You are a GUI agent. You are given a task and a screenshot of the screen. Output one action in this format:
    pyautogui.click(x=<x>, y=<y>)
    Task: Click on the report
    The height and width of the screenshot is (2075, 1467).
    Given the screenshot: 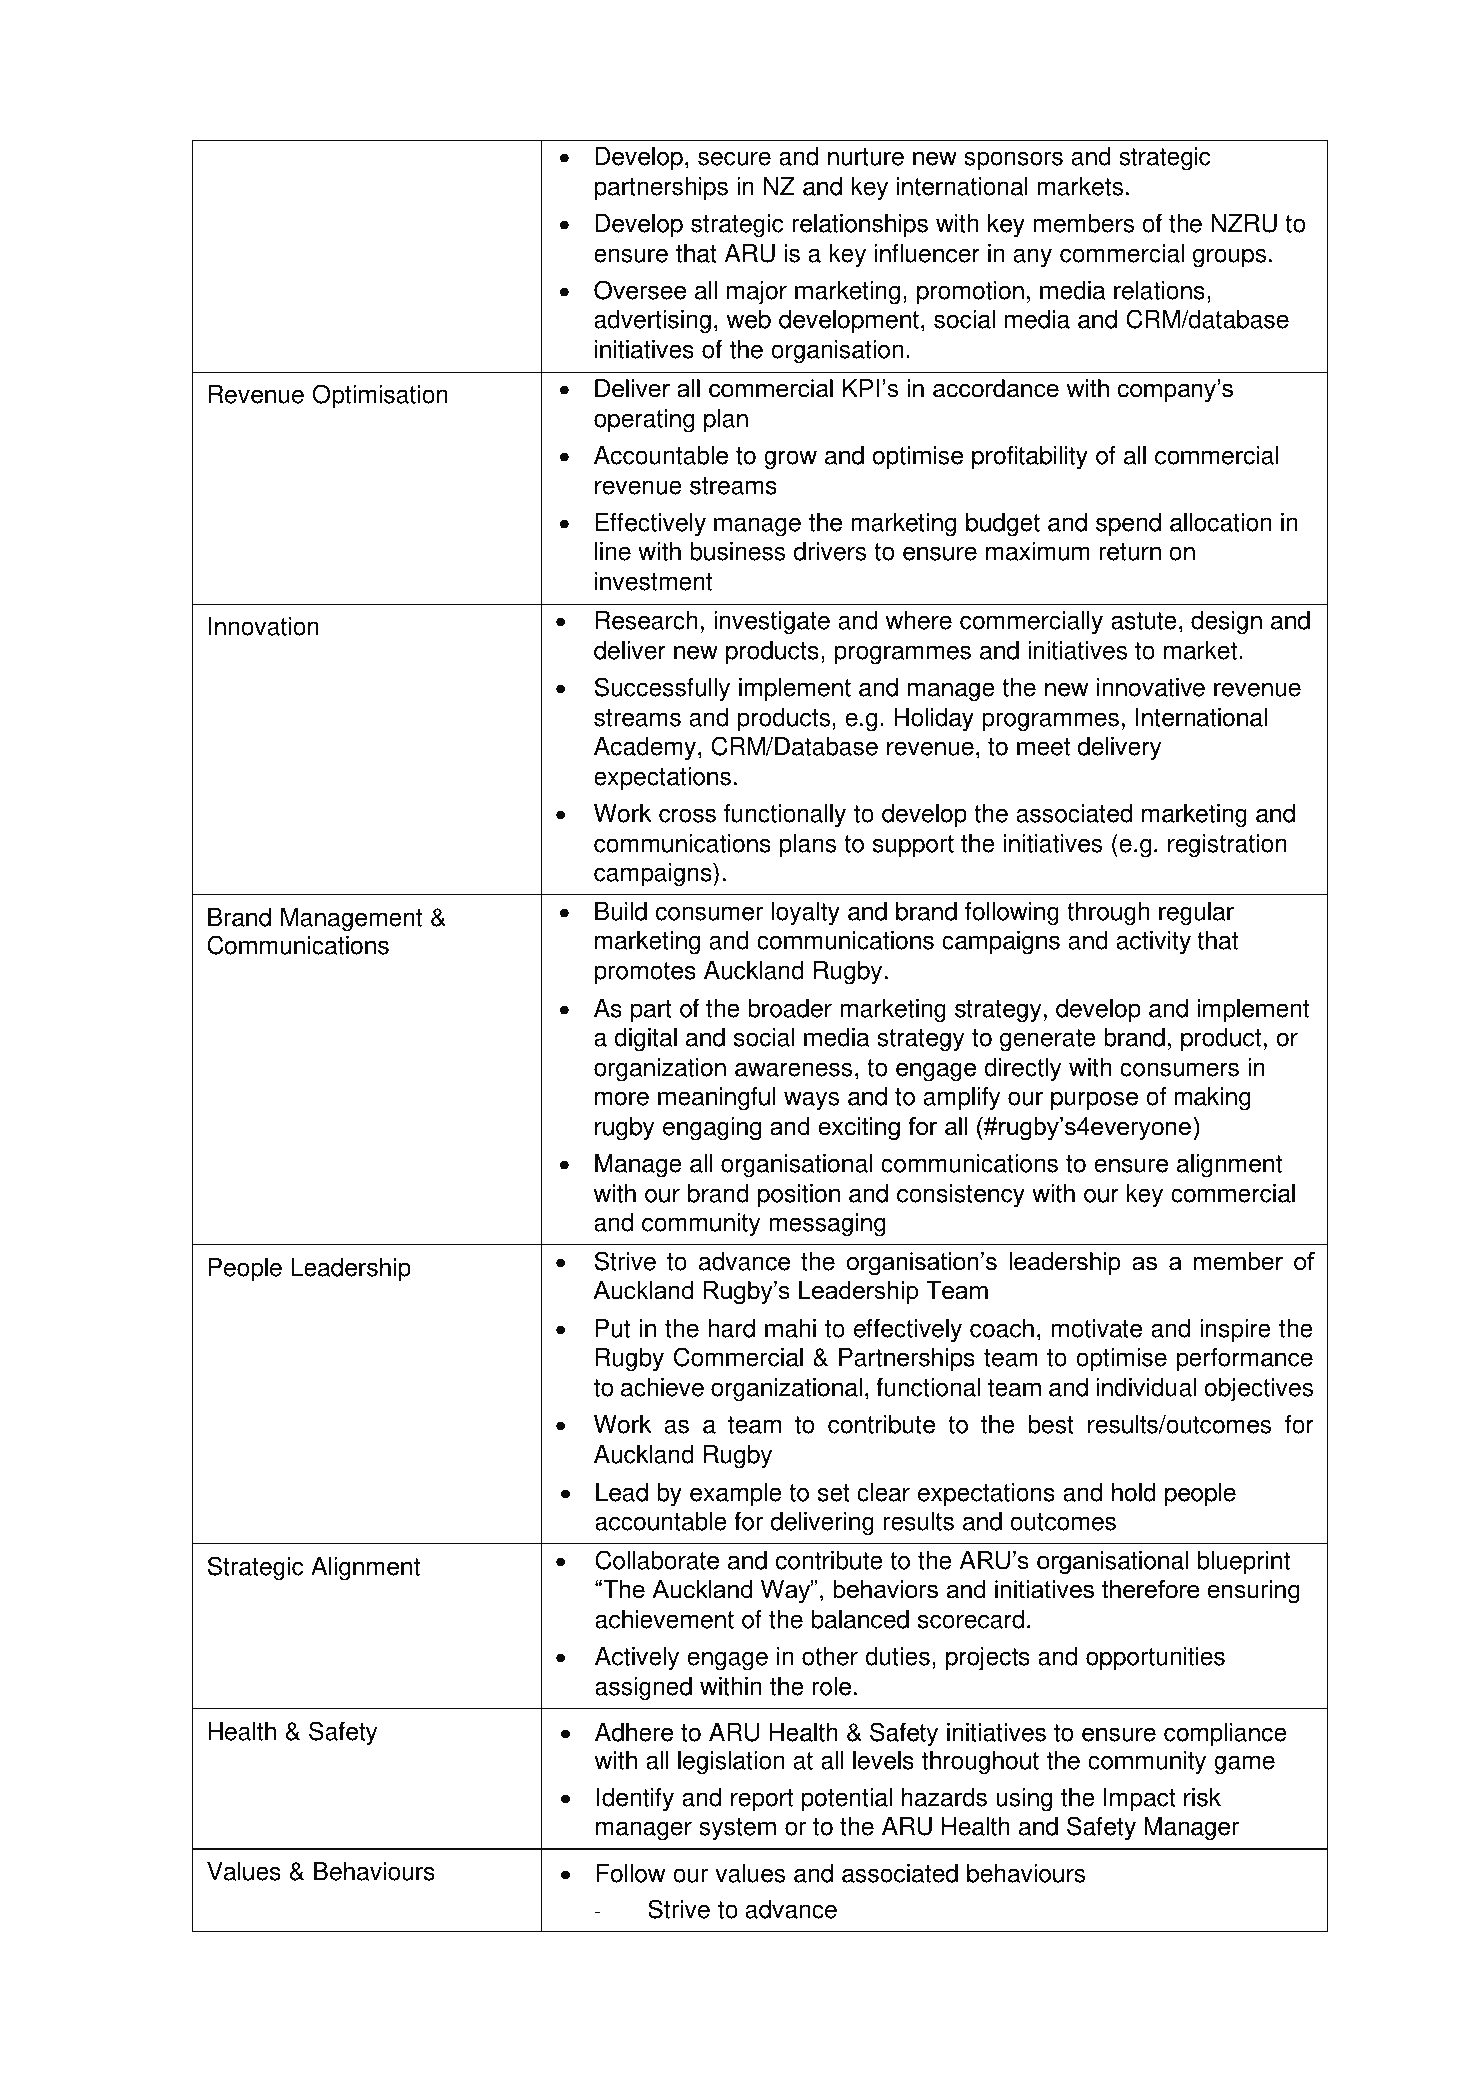 What is the action you would take?
    pyautogui.click(x=762, y=1800)
